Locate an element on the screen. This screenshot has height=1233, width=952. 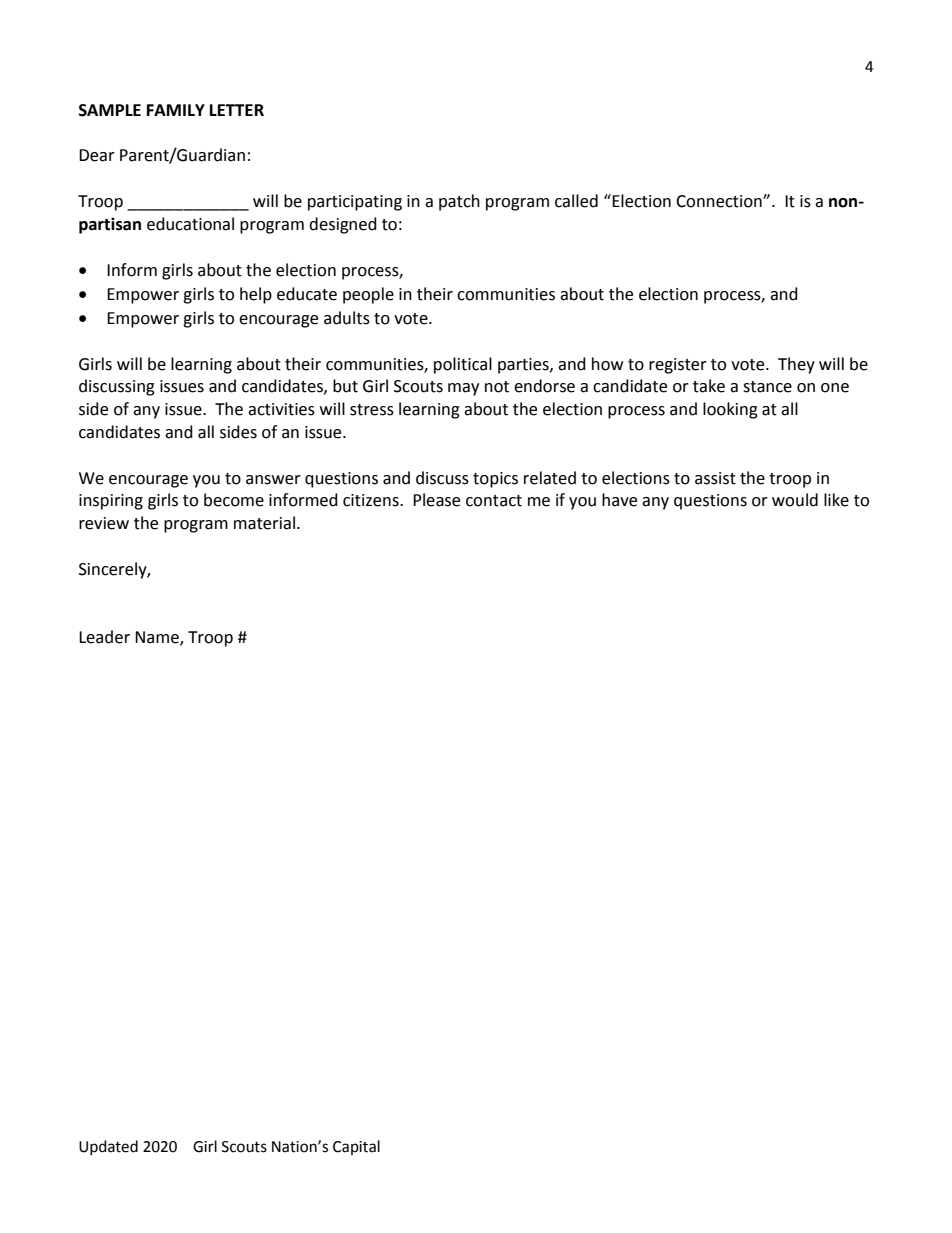
would is located at coordinates (795, 500).
